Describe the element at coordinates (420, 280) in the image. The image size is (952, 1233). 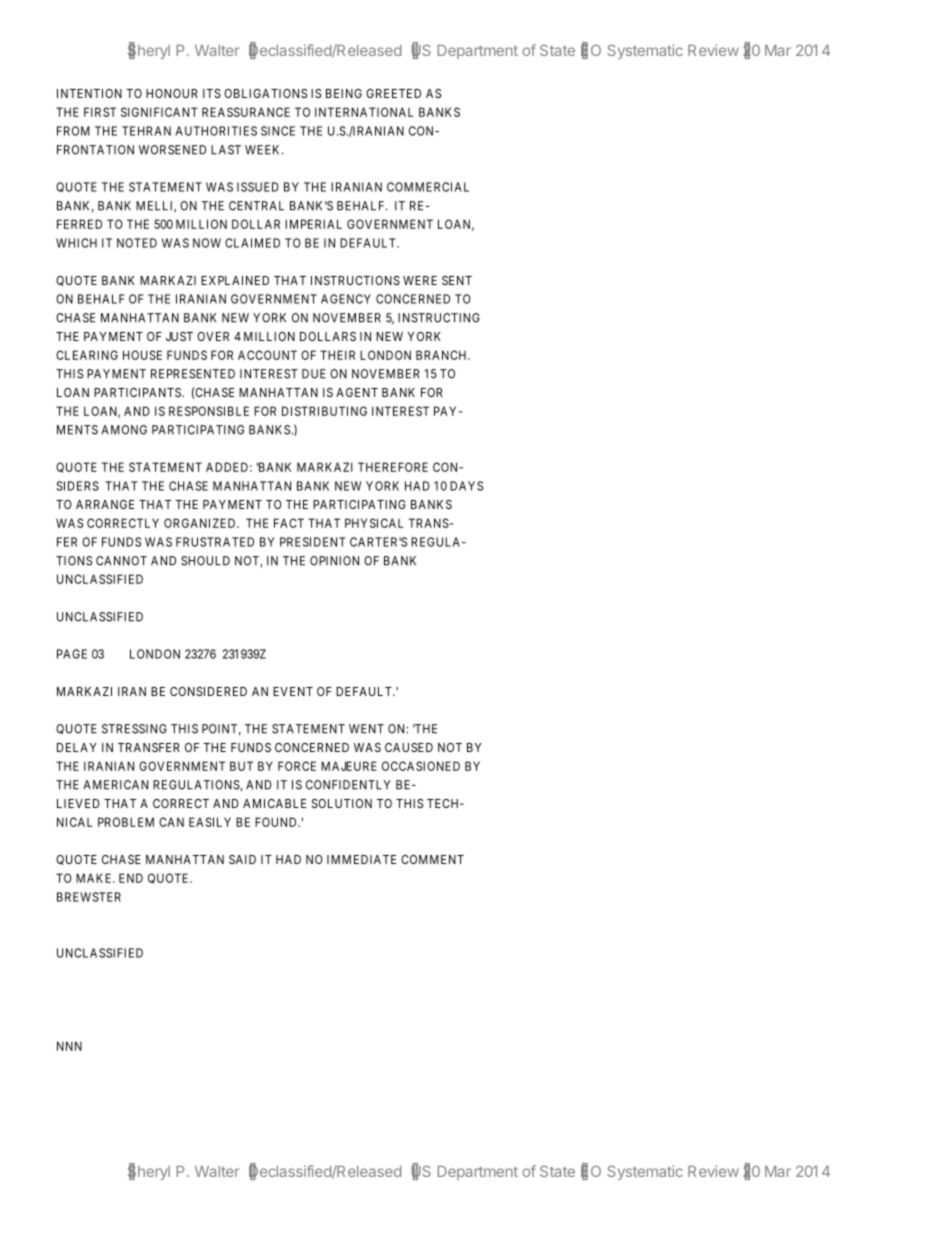
I see `WERE` at that location.
